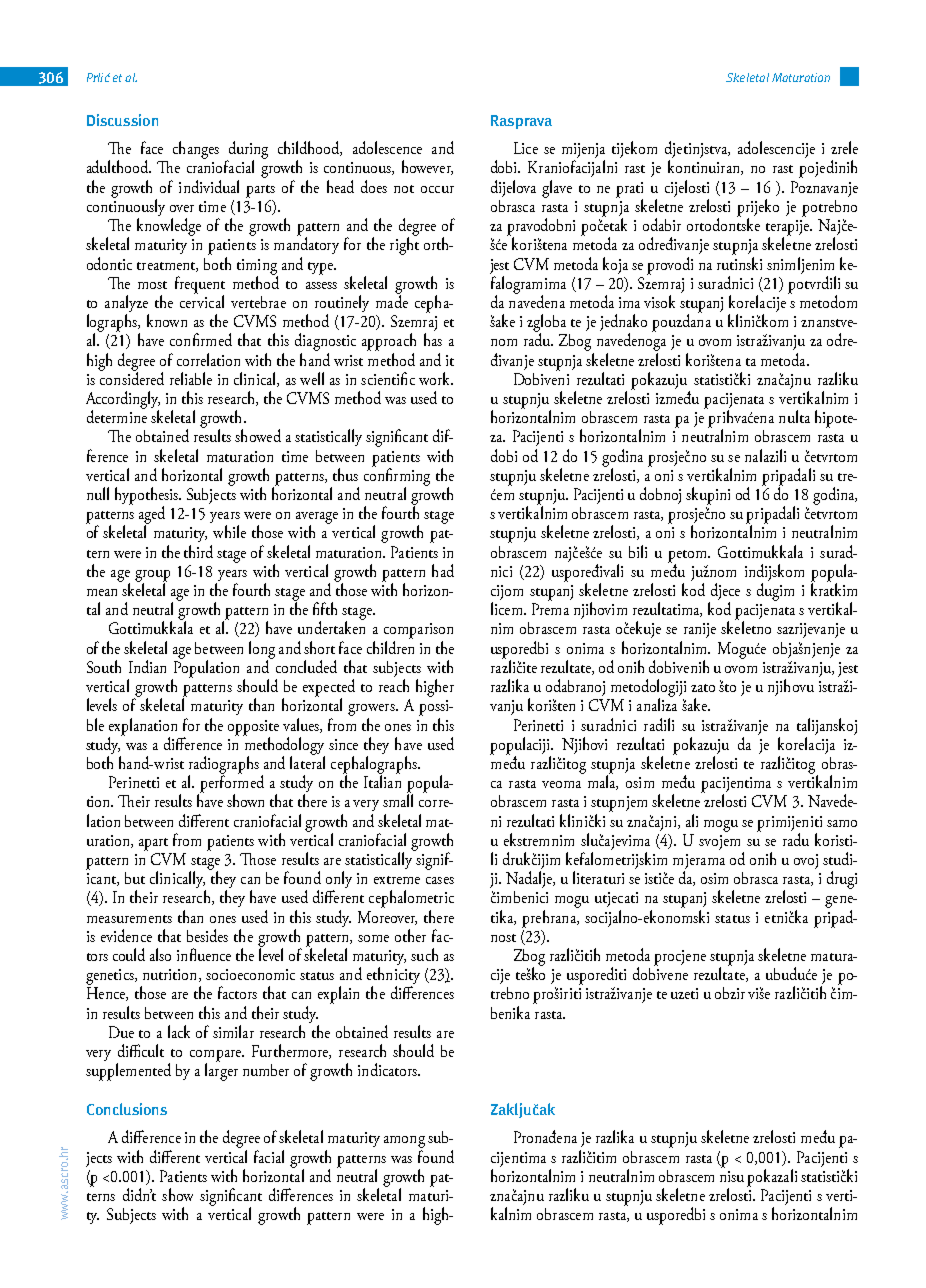  I want to click on among, so click(404, 1143).
